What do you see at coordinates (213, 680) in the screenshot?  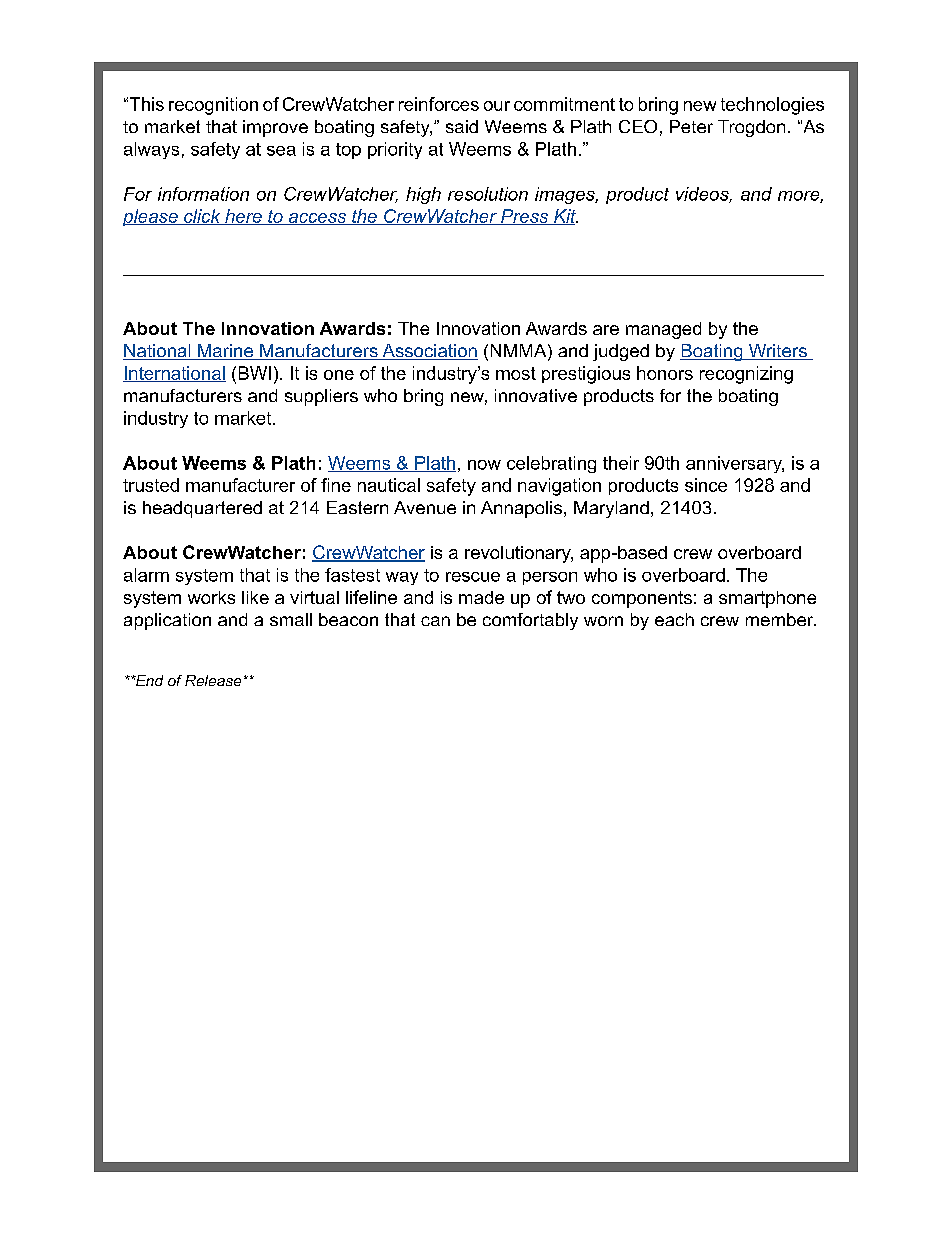 I see `Release` at bounding box center [213, 680].
